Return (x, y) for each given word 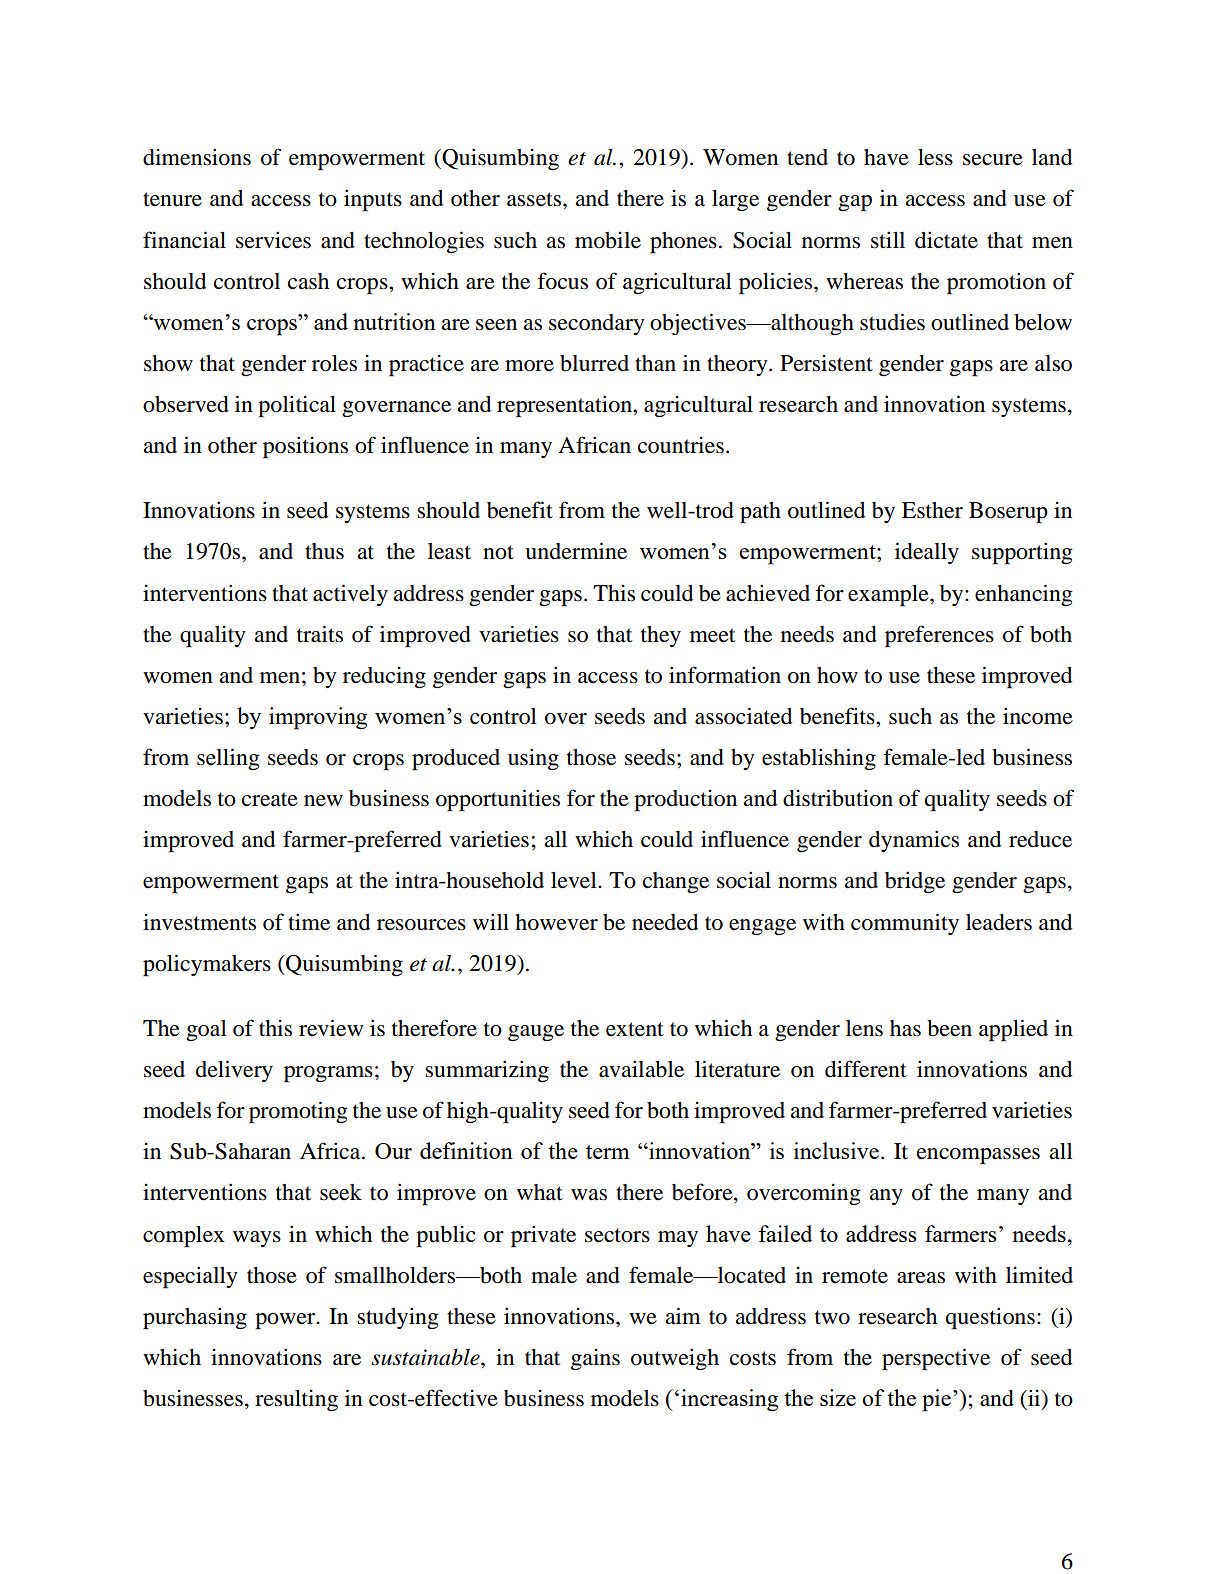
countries (681, 445)
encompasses (978, 1156)
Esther (932, 510)
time (309, 922)
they (661, 636)
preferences (939, 636)
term (608, 1152)
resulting (296, 1401)
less (935, 157)
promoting (298, 1112)
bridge (915, 882)
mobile (608, 240)
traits (320, 634)
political (297, 406)
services (273, 240)
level (575, 880)
